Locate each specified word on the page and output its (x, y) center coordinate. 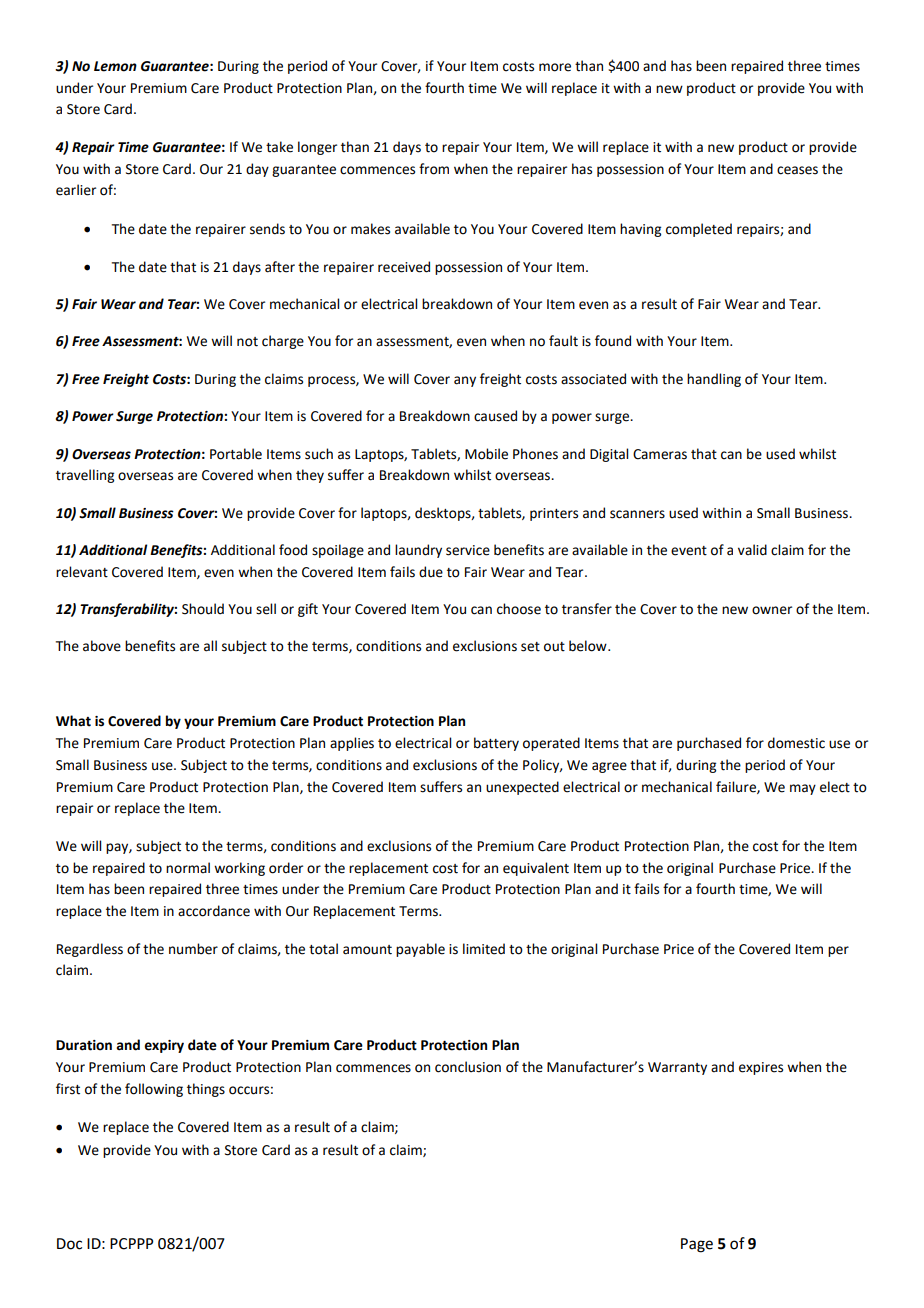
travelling (85, 476)
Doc (69, 1244)
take (279, 147)
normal (188, 868)
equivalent (536, 869)
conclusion (468, 1067)
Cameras (660, 454)
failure (737, 787)
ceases (797, 170)
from (434, 169)
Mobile (486, 454)
